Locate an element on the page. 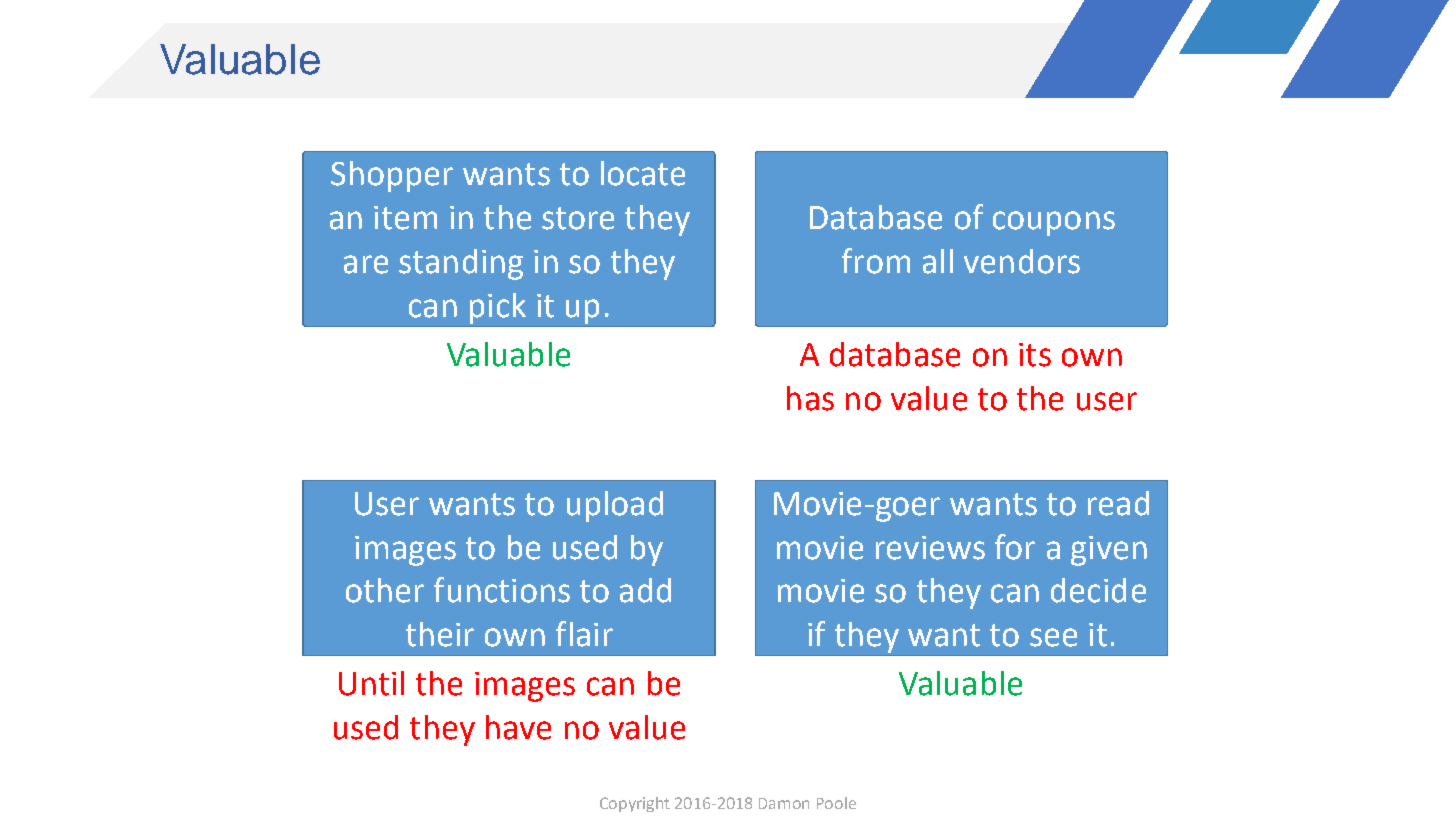 This image has height=819, width=1456. have is located at coordinates (518, 727).
